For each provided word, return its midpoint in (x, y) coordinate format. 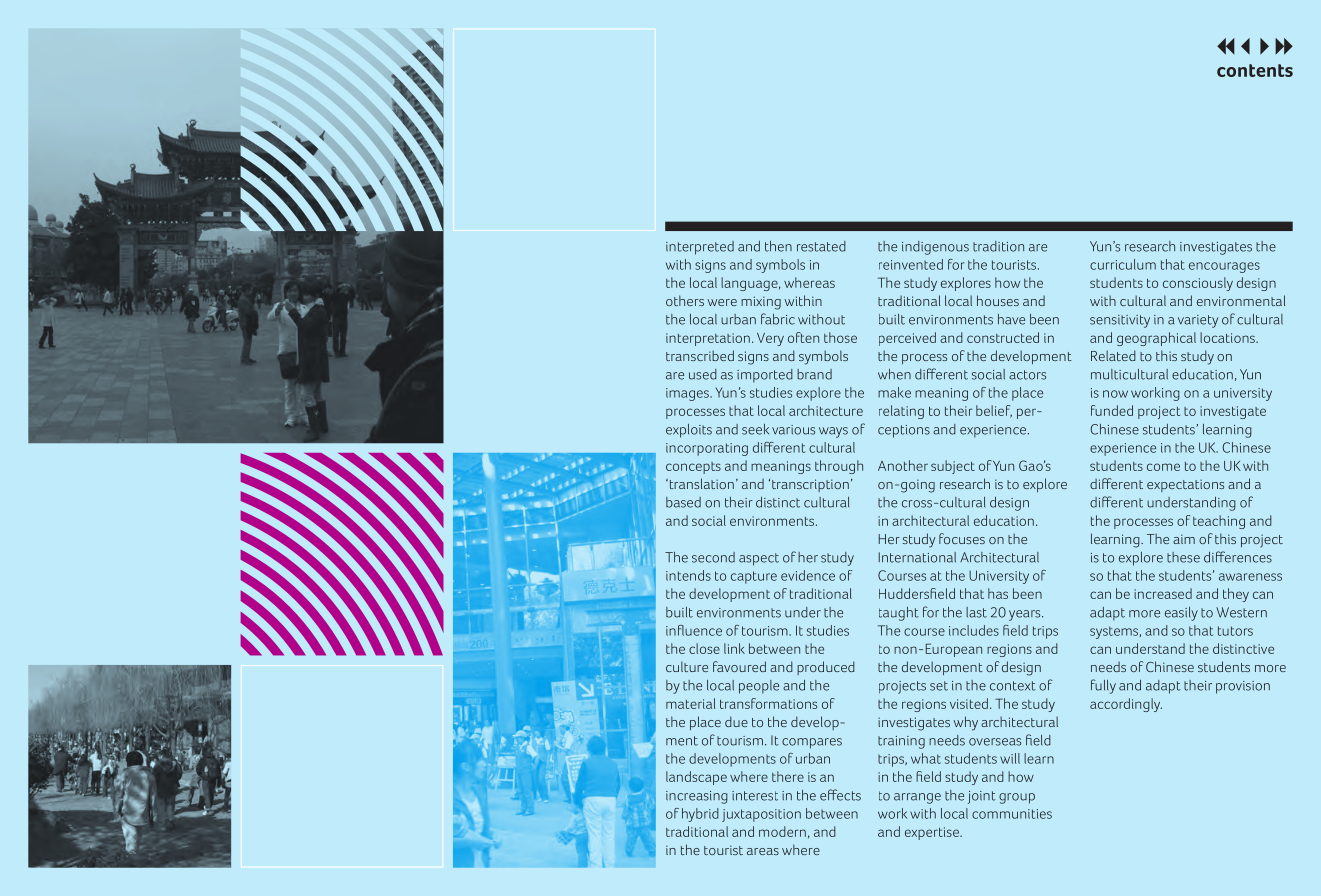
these (1183, 557)
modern (782, 831)
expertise (933, 833)
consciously (1198, 284)
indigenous (935, 248)
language (750, 284)
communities (1012, 814)
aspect (759, 559)
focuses (962, 538)
